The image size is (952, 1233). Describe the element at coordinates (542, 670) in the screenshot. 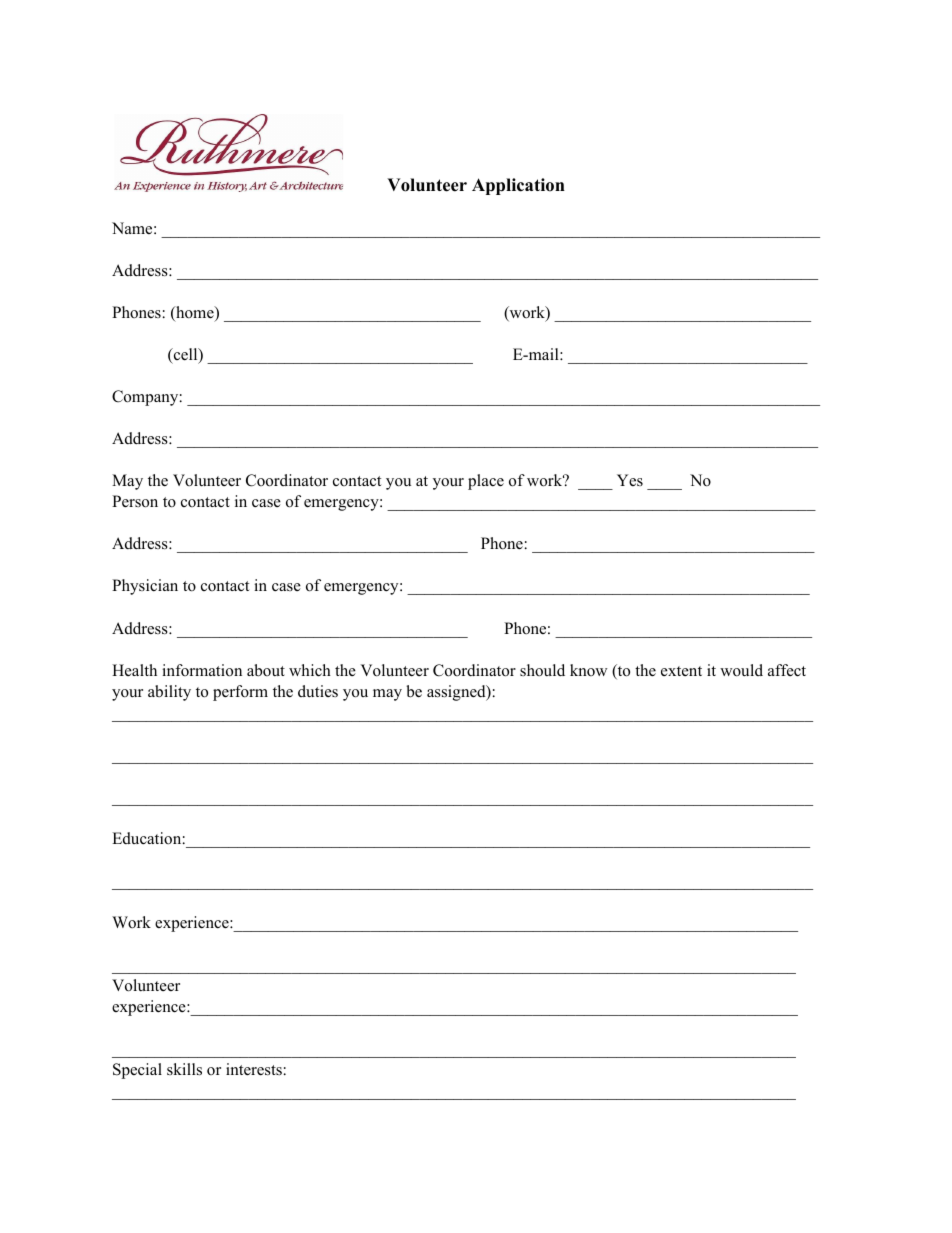

I see `should` at that location.
